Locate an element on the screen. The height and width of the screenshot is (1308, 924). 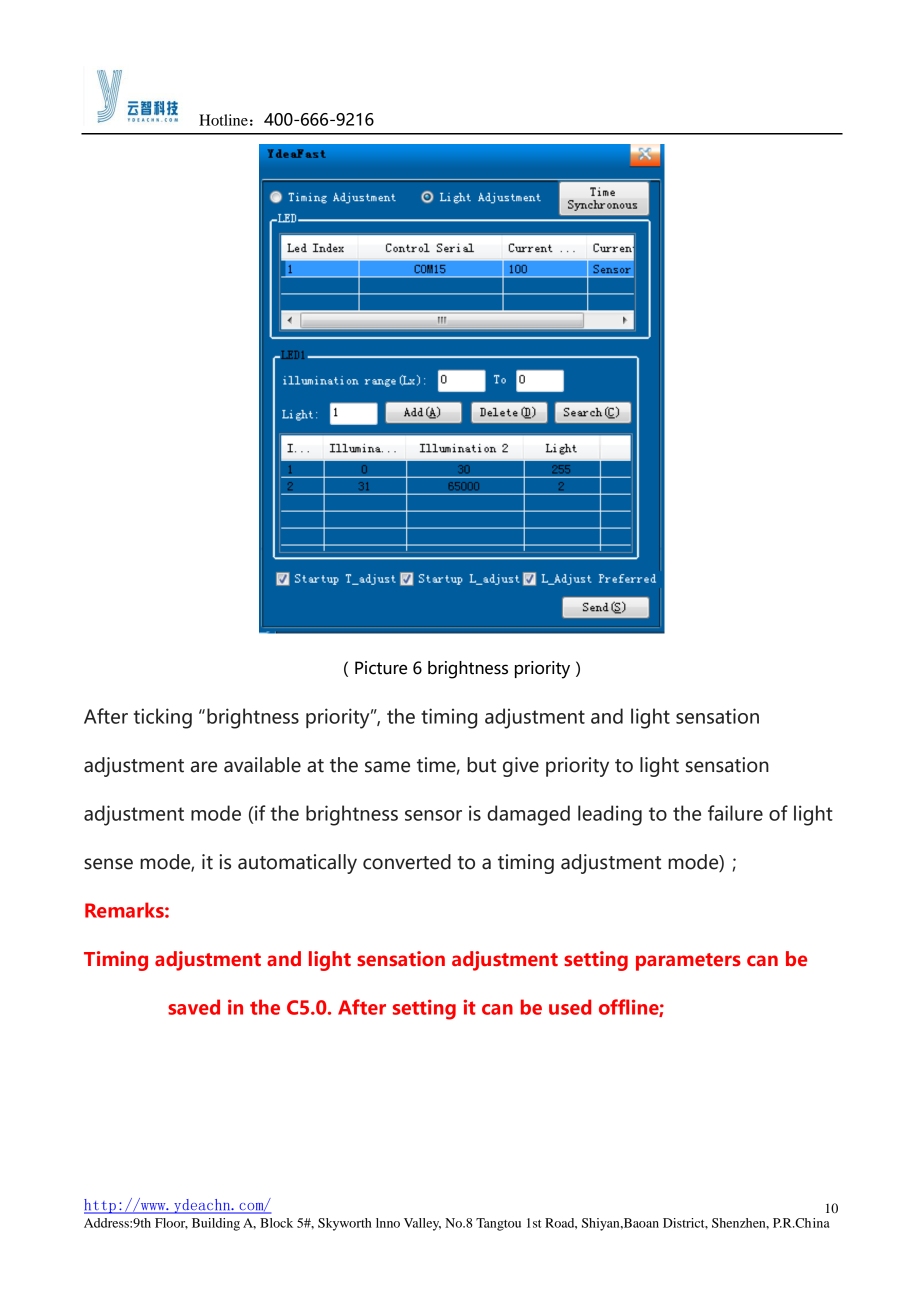
give is located at coordinates (521, 767).
